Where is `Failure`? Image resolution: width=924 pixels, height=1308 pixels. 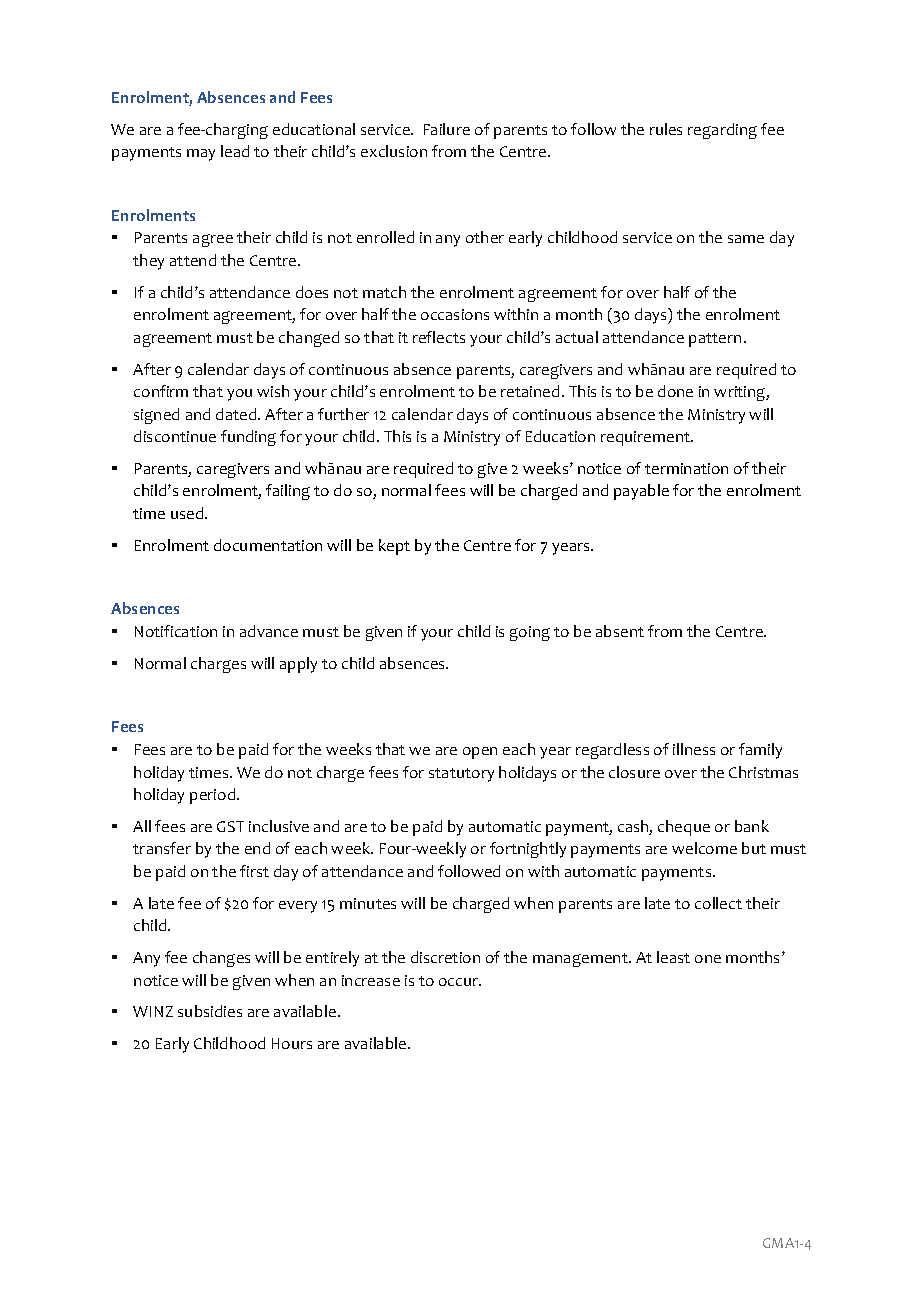 Failure is located at coordinates (447, 129).
